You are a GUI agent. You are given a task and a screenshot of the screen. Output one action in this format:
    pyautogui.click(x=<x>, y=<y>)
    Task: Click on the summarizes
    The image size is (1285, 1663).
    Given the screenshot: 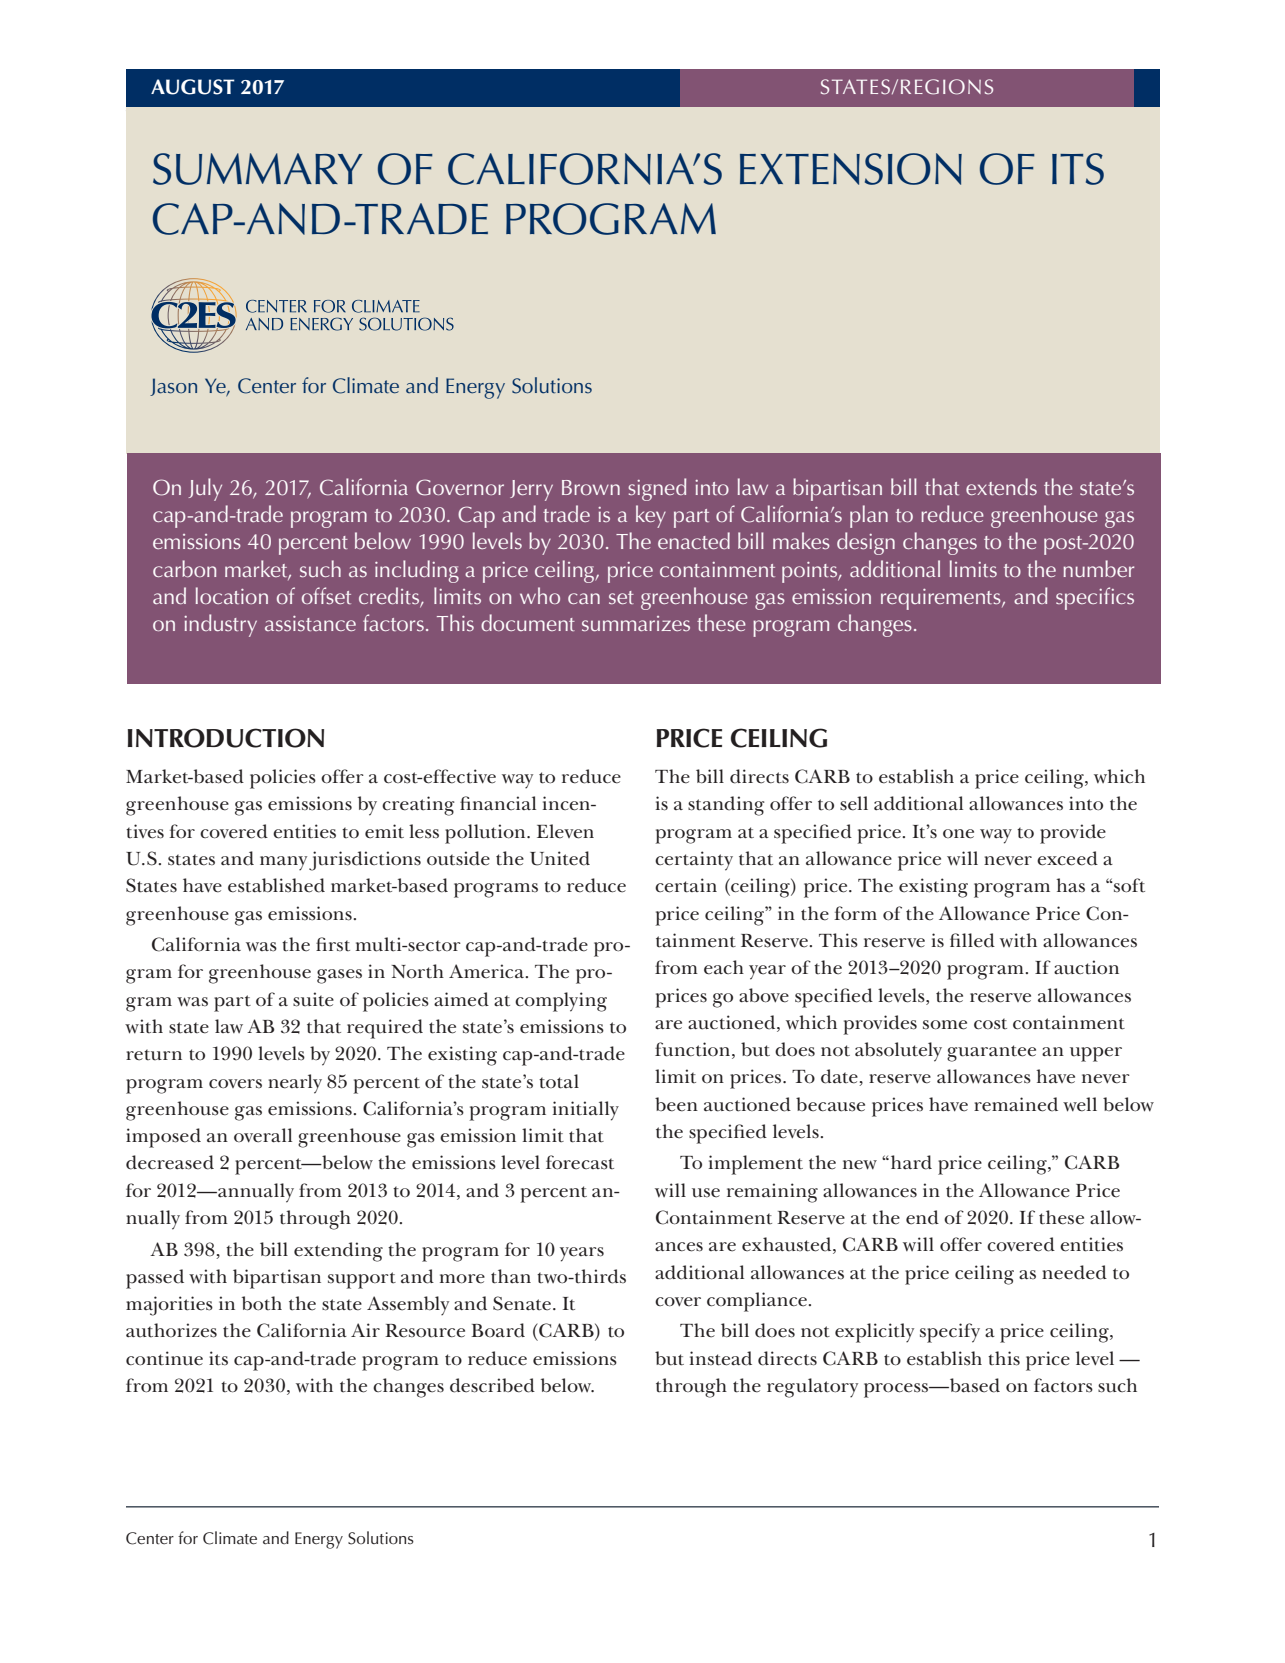 What is the action you would take?
    pyautogui.click(x=636, y=623)
